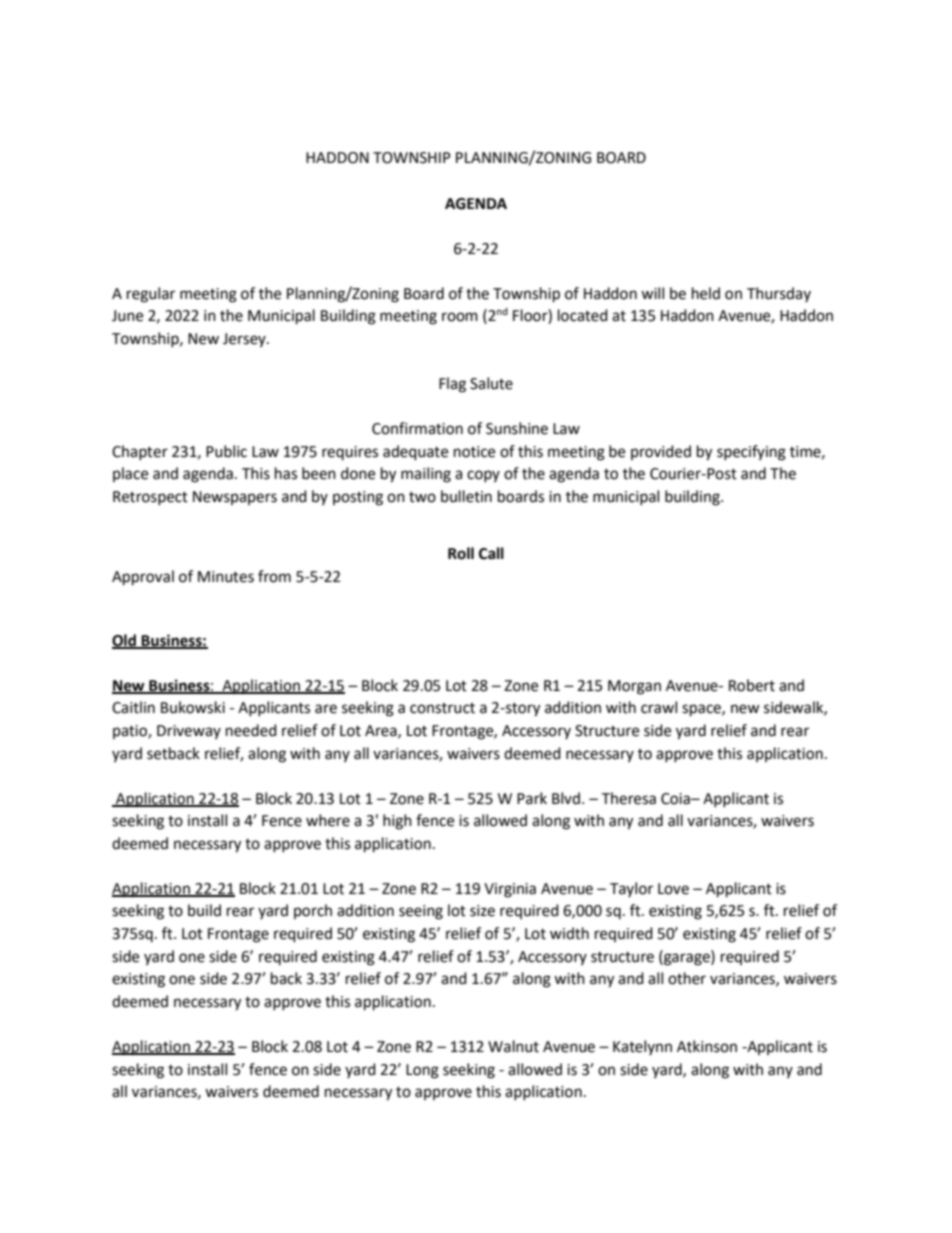 This image has width=952, height=1233. Describe the element at coordinates (634, 687) in the image. I see `Morgan` at that location.
